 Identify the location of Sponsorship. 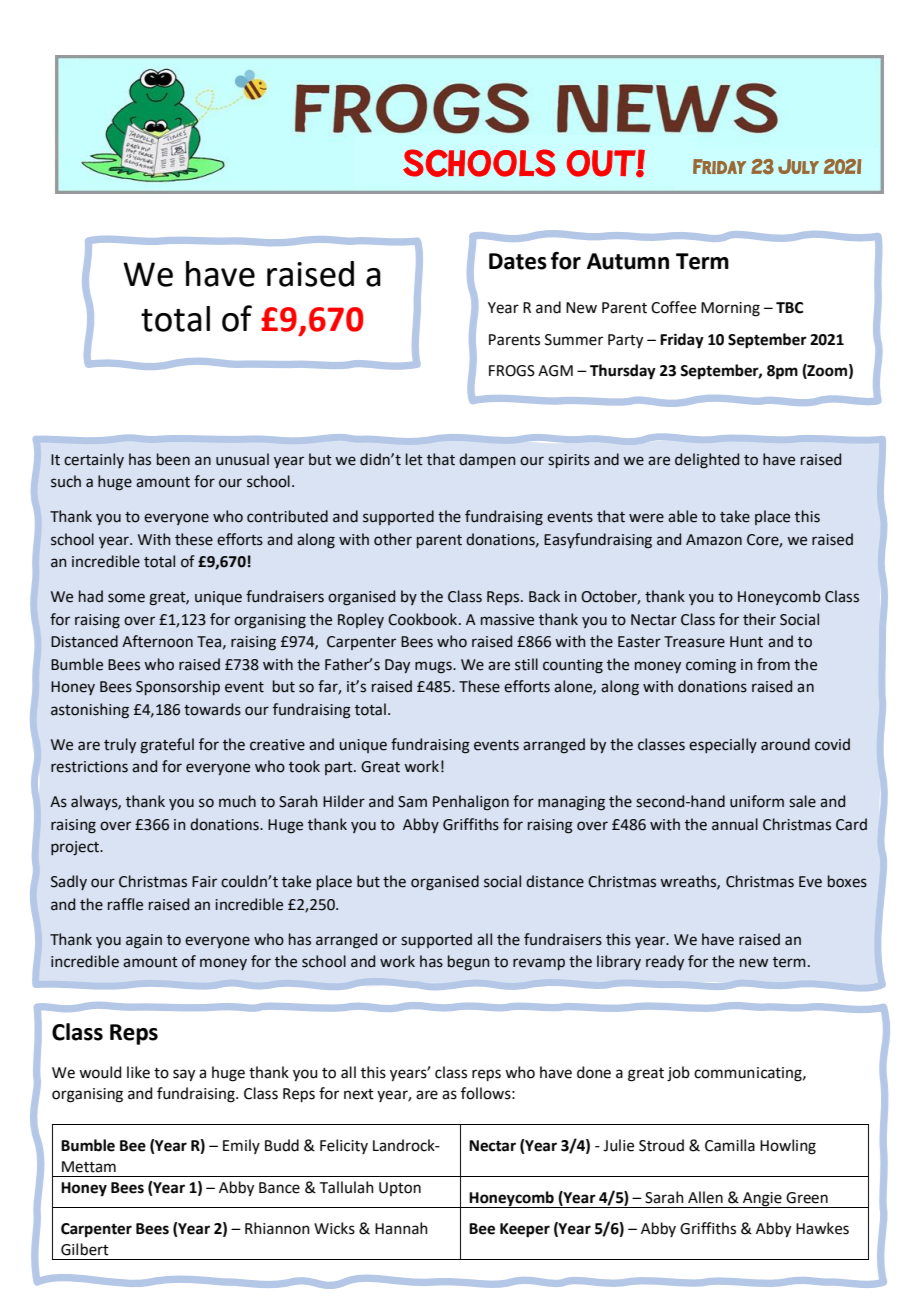
(178, 687).
